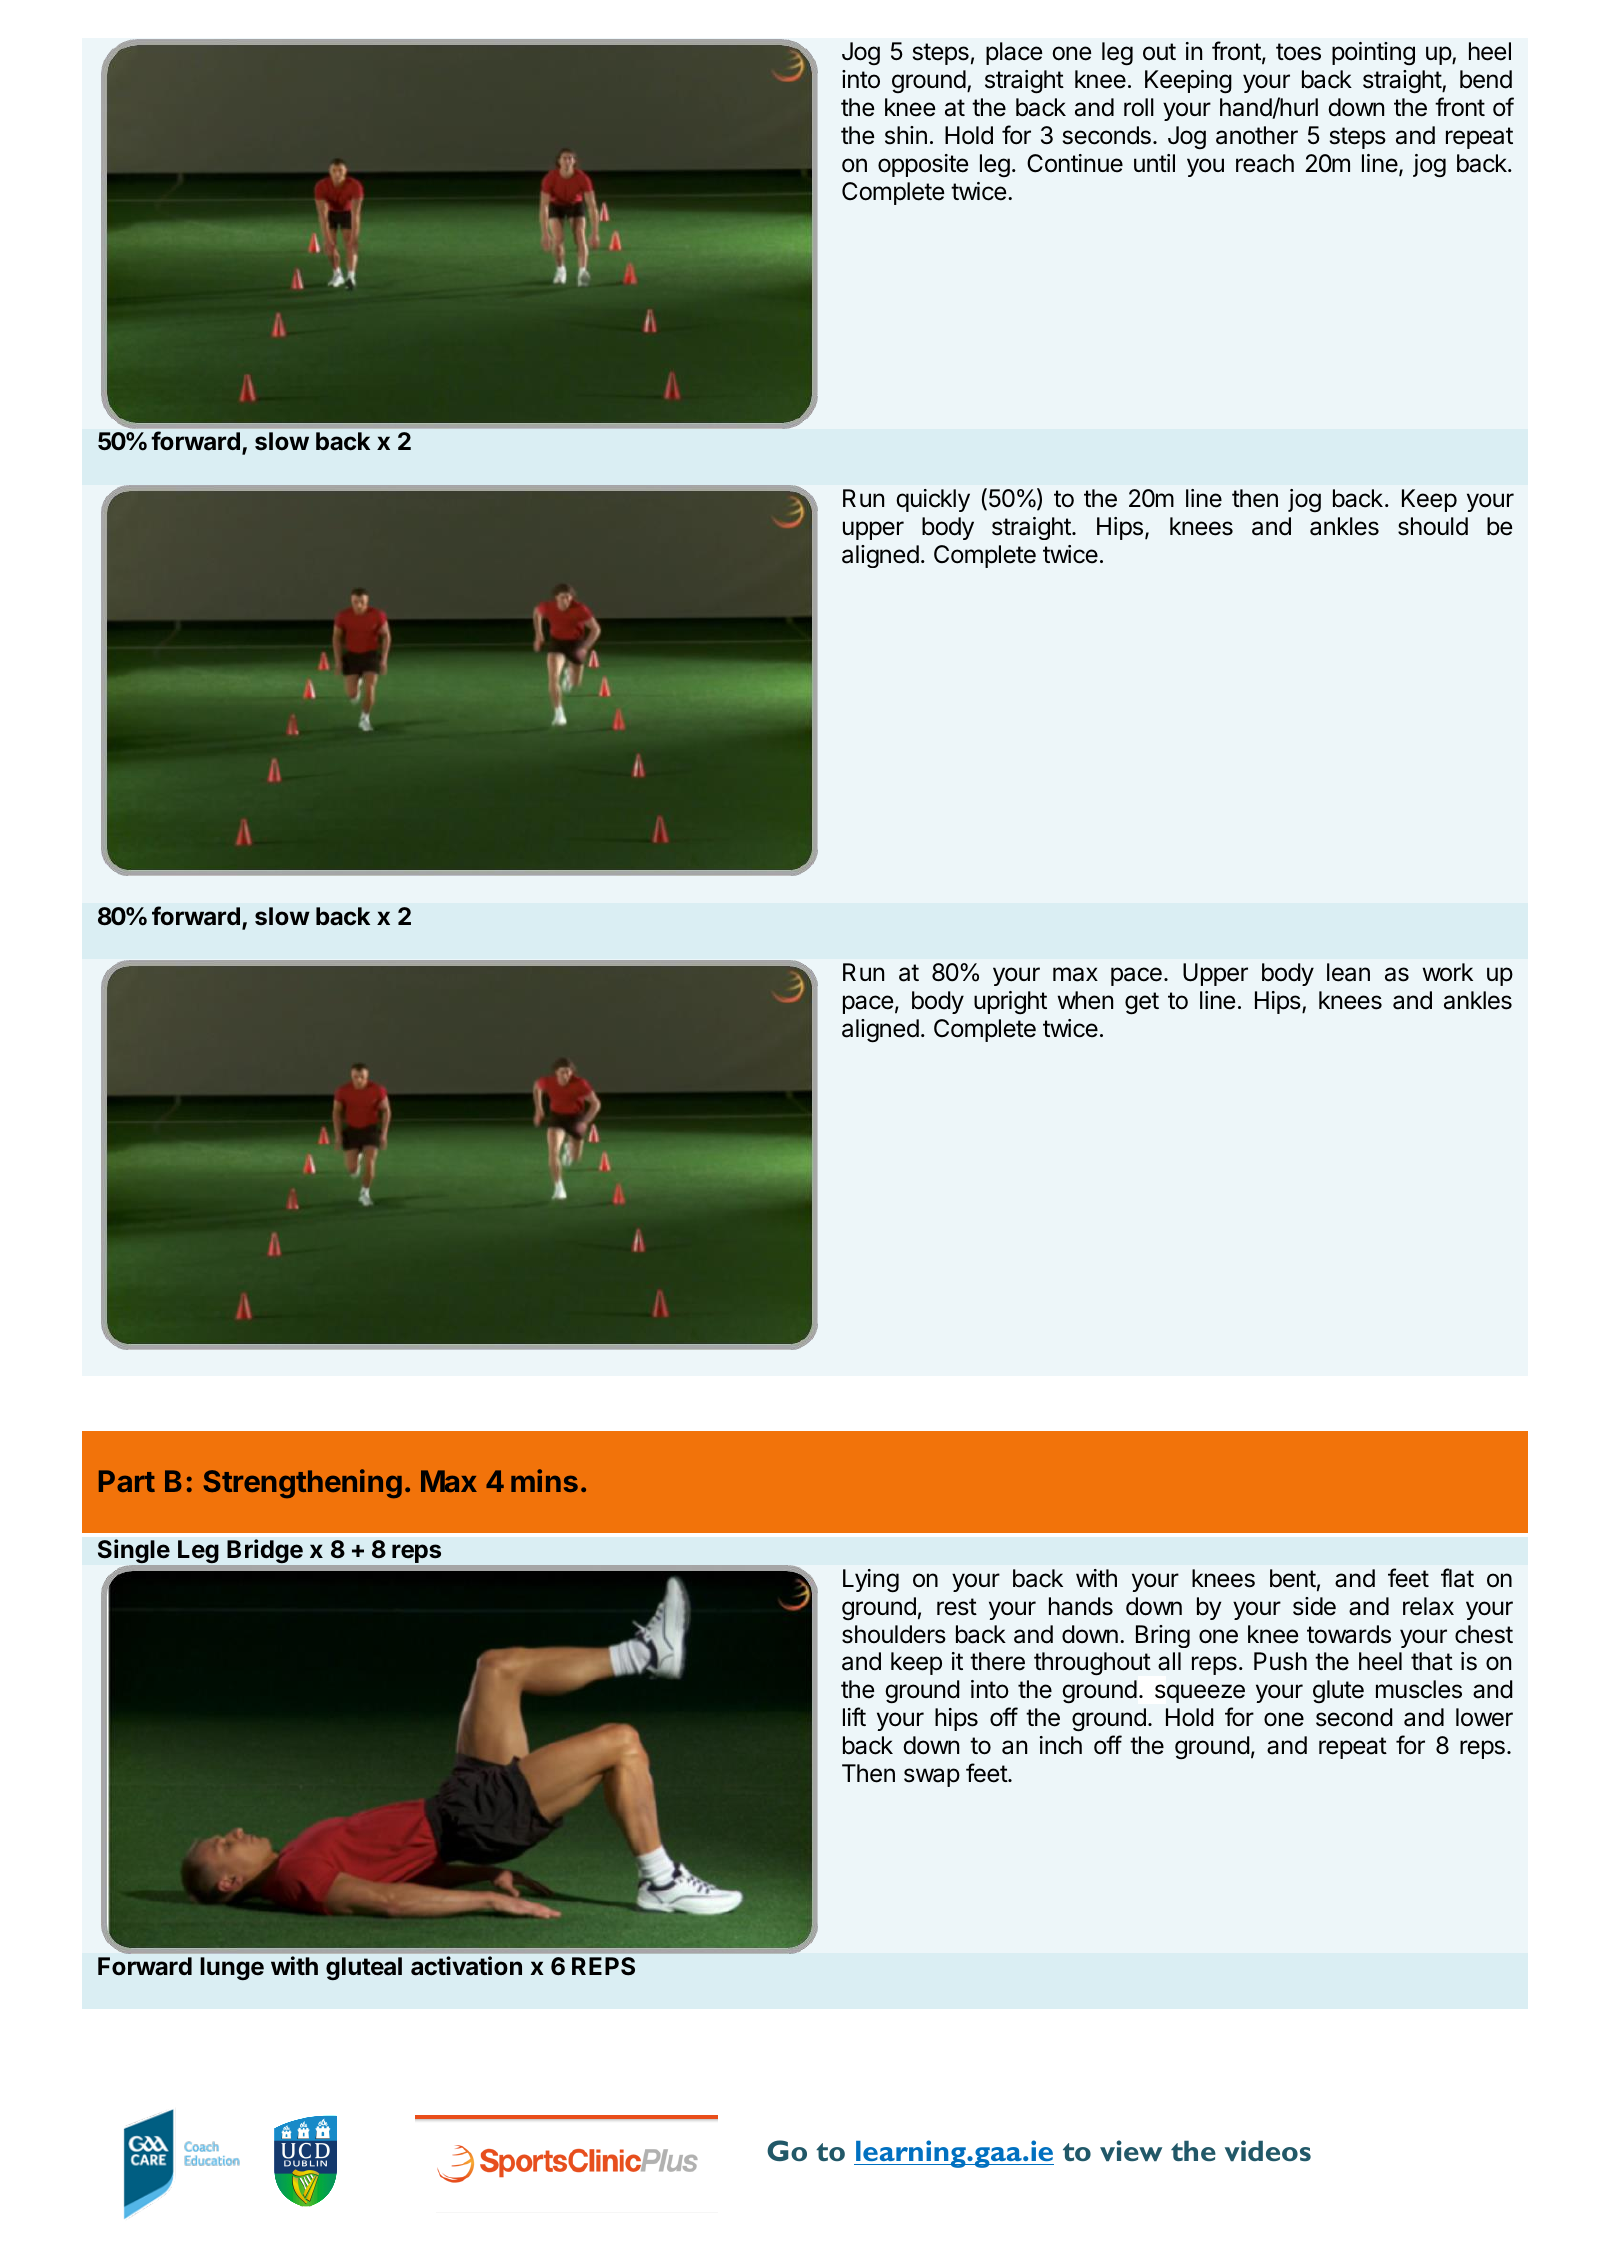  What do you see at coordinates (923, 165) in the screenshot?
I see `opposite` at bounding box center [923, 165].
